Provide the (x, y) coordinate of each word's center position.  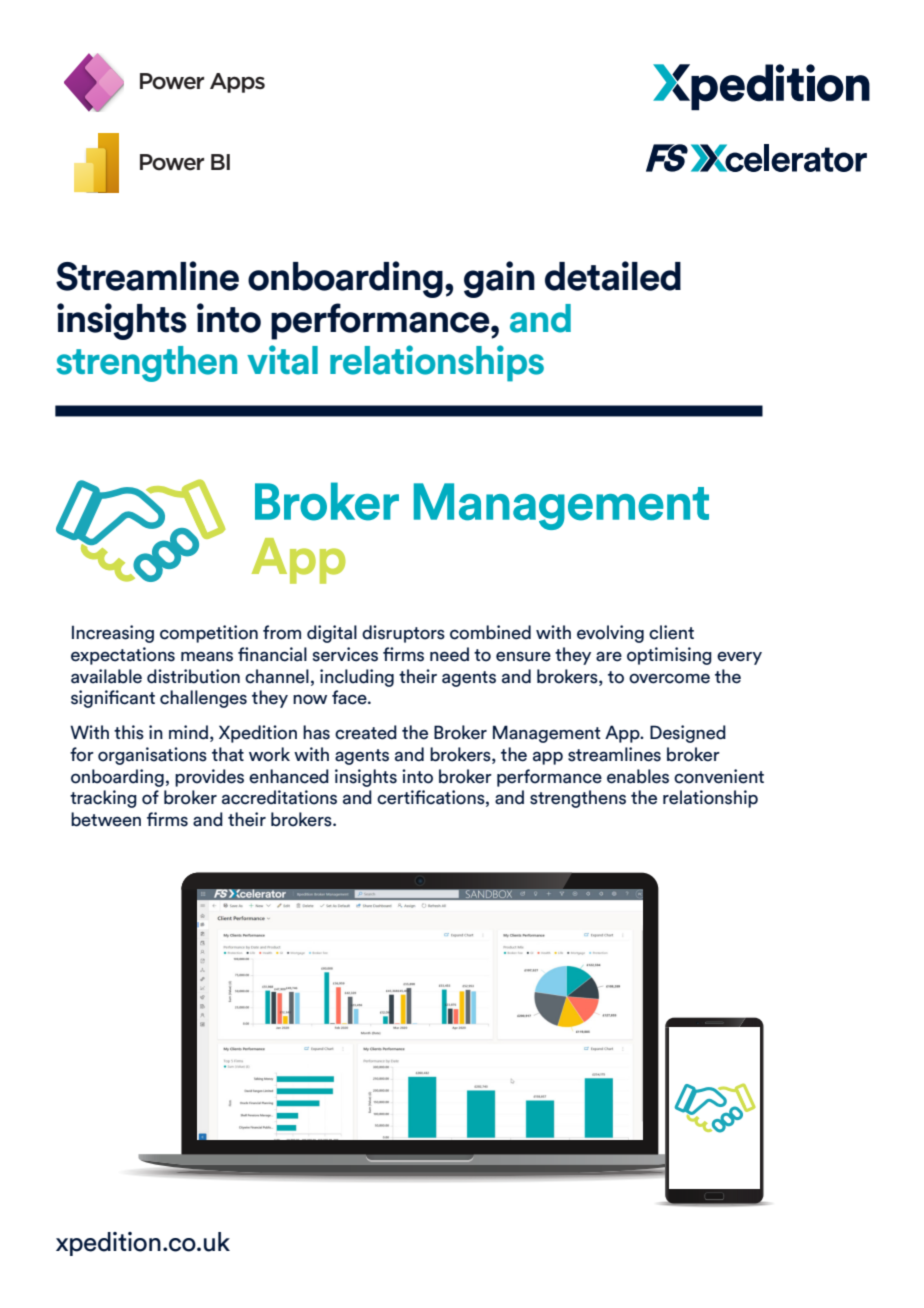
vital (282, 360)
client (671, 632)
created (366, 732)
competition (209, 634)
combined (490, 632)
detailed (613, 276)
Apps (237, 83)
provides (209, 778)
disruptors (403, 634)
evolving (610, 634)
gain (499, 279)
